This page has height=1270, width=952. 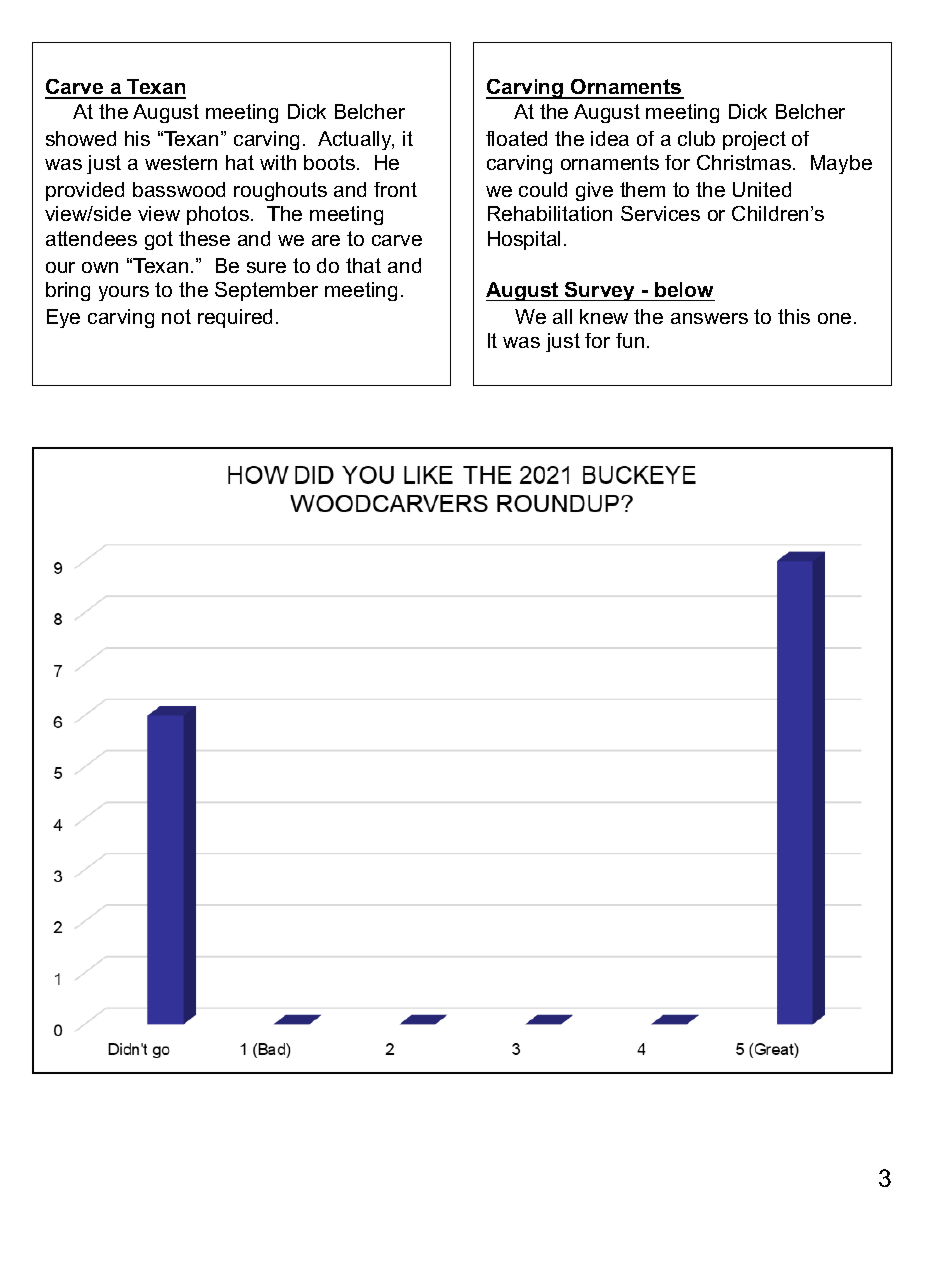 What do you see at coordinates (762, 189) in the page?
I see `United` at bounding box center [762, 189].
